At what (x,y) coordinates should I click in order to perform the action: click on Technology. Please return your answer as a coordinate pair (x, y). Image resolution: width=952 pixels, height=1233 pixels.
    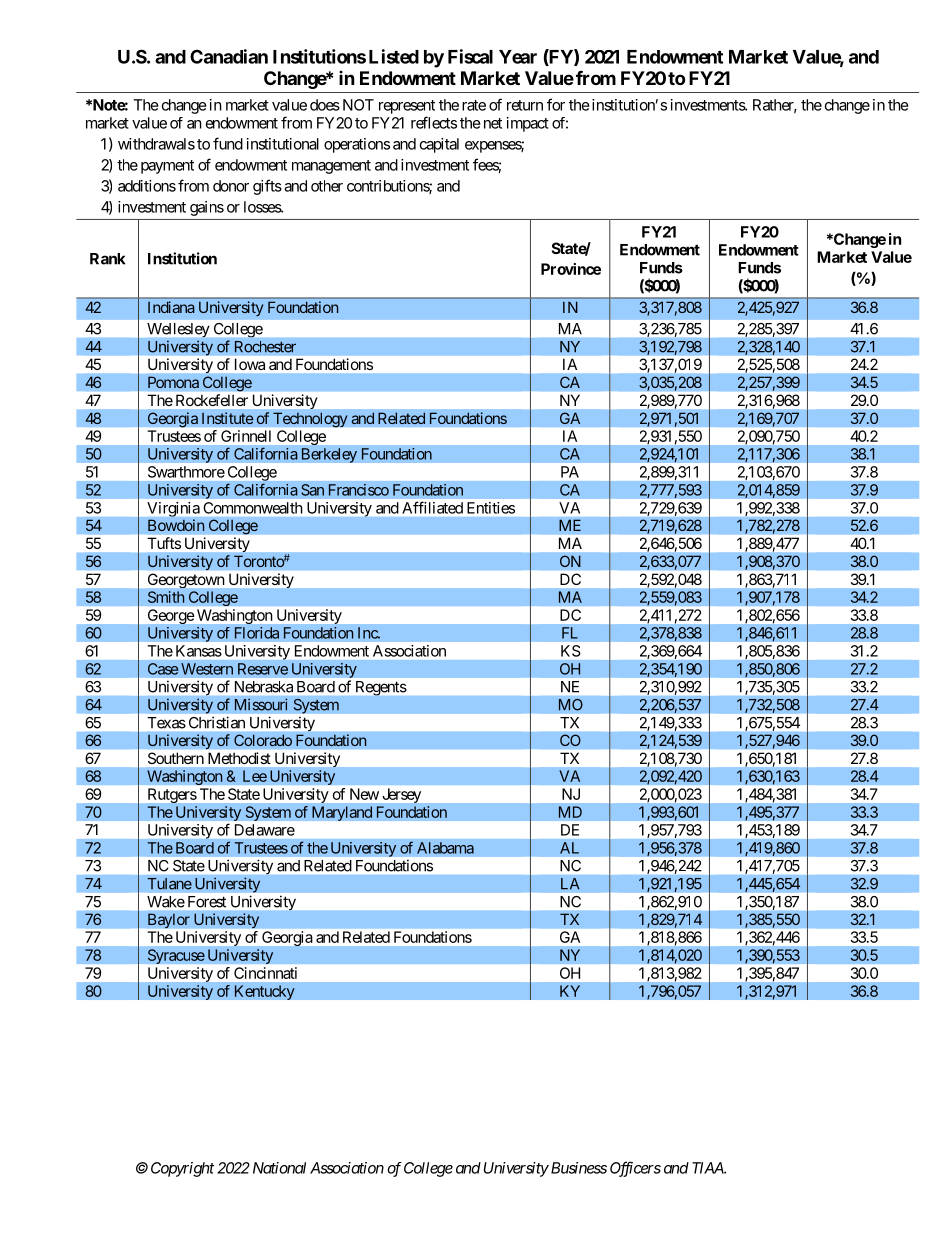
    Looking at the image, I should click on (310, 419).
